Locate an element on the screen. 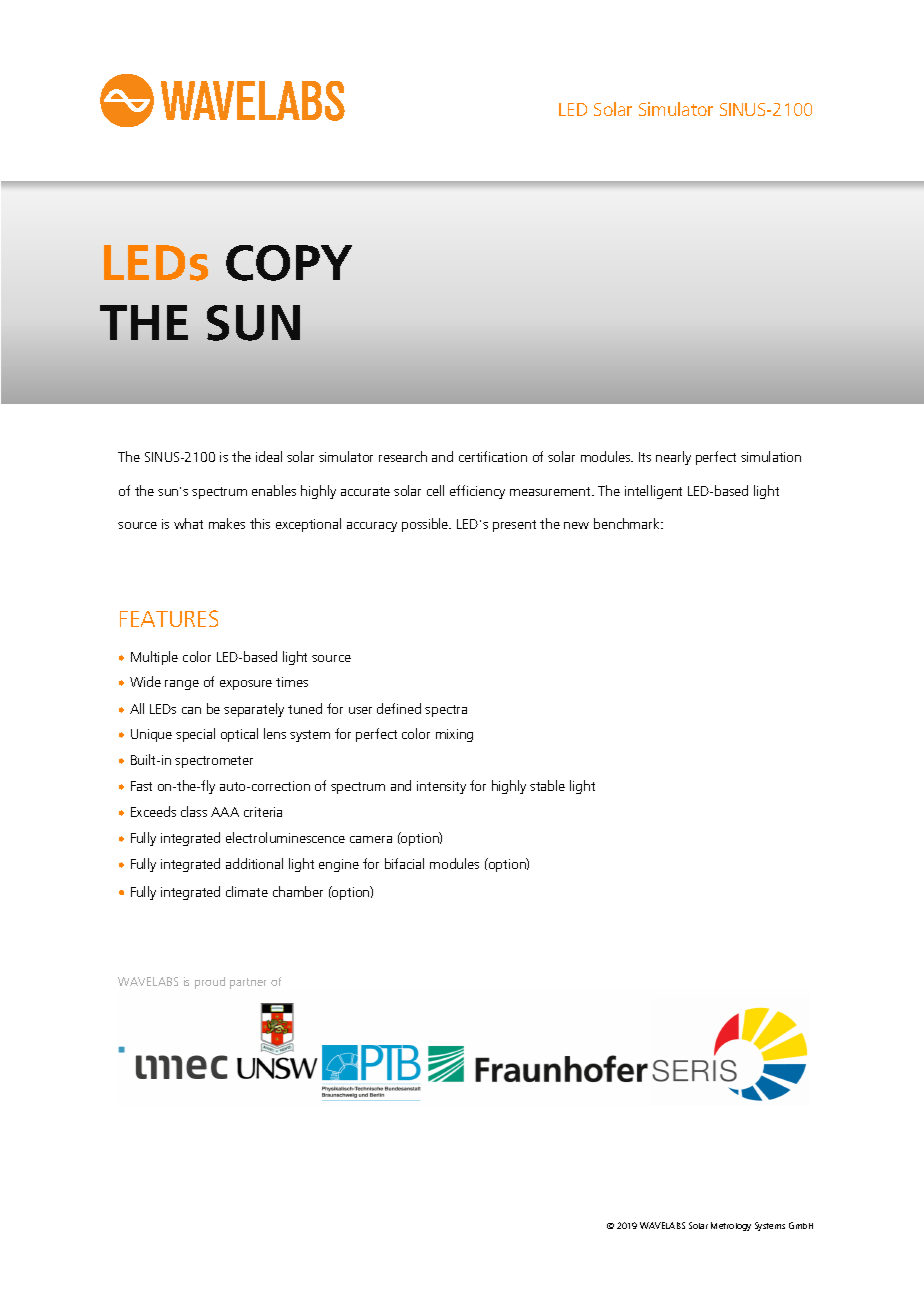 The image size is (924, 1308). Metrology is located at coordinates (731, 1226).
